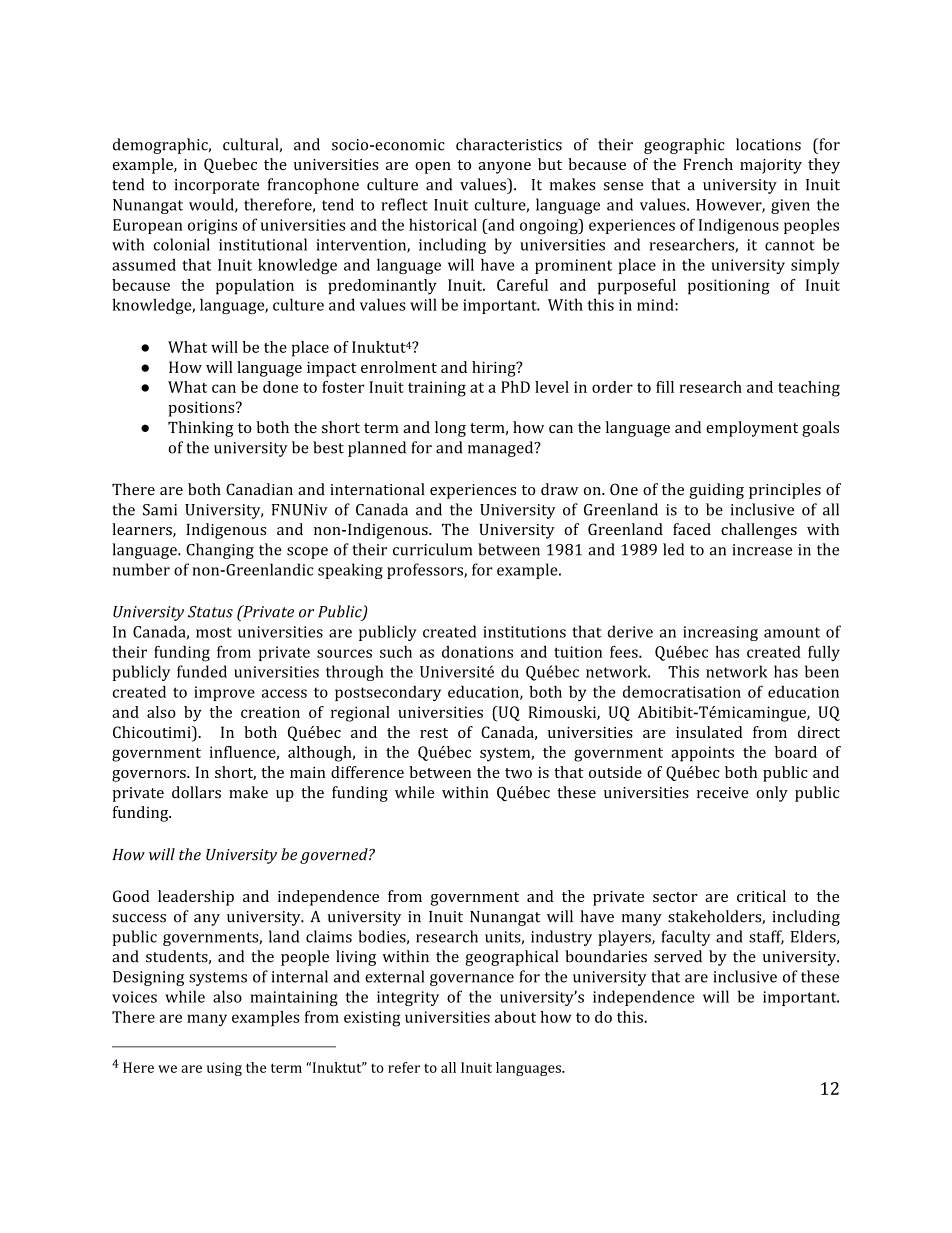 The width and height of the page is (952, 1233). I want to click on challenges, so click(759, 531).
